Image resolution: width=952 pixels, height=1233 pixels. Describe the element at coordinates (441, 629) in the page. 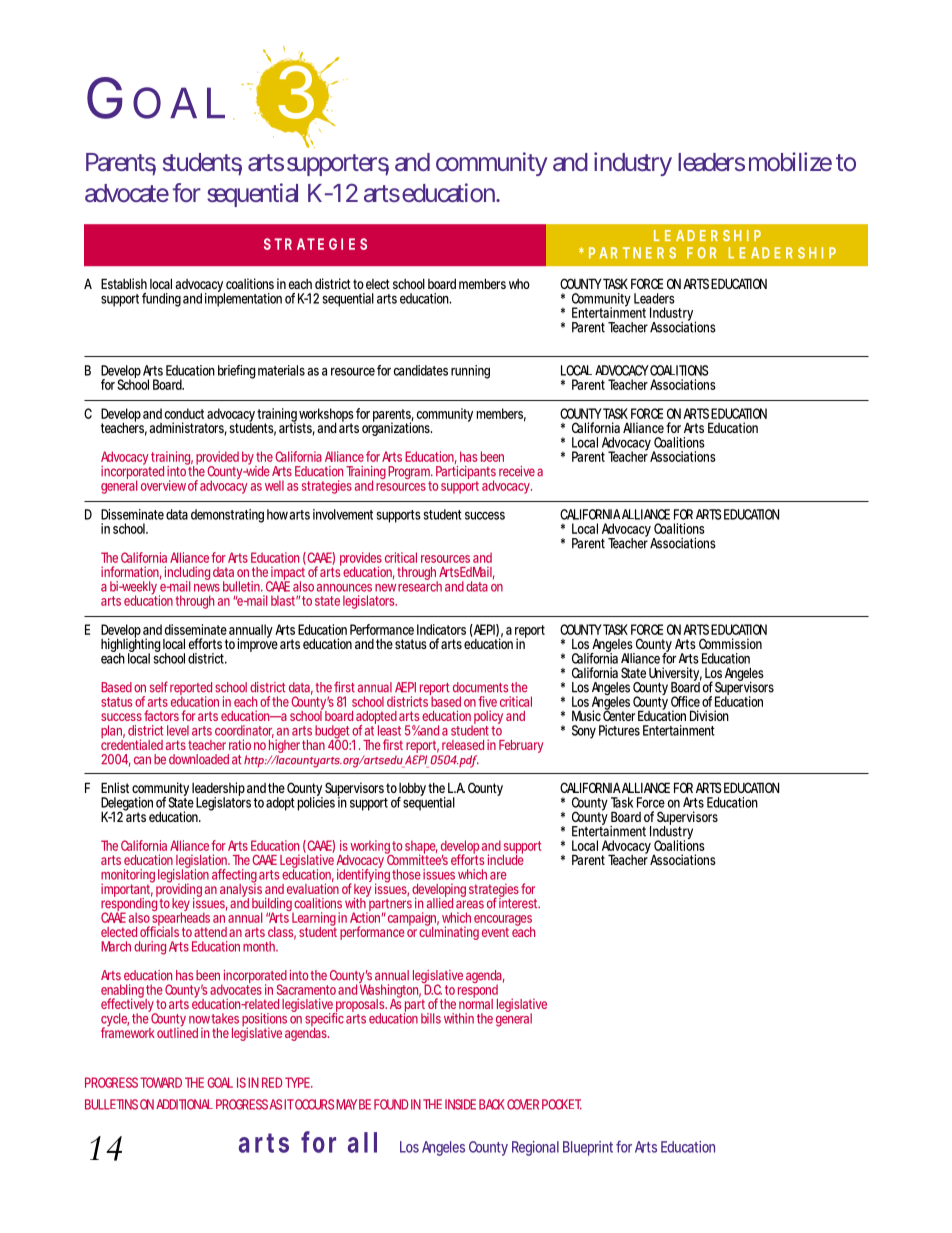

I see `Indicators` at that location.
